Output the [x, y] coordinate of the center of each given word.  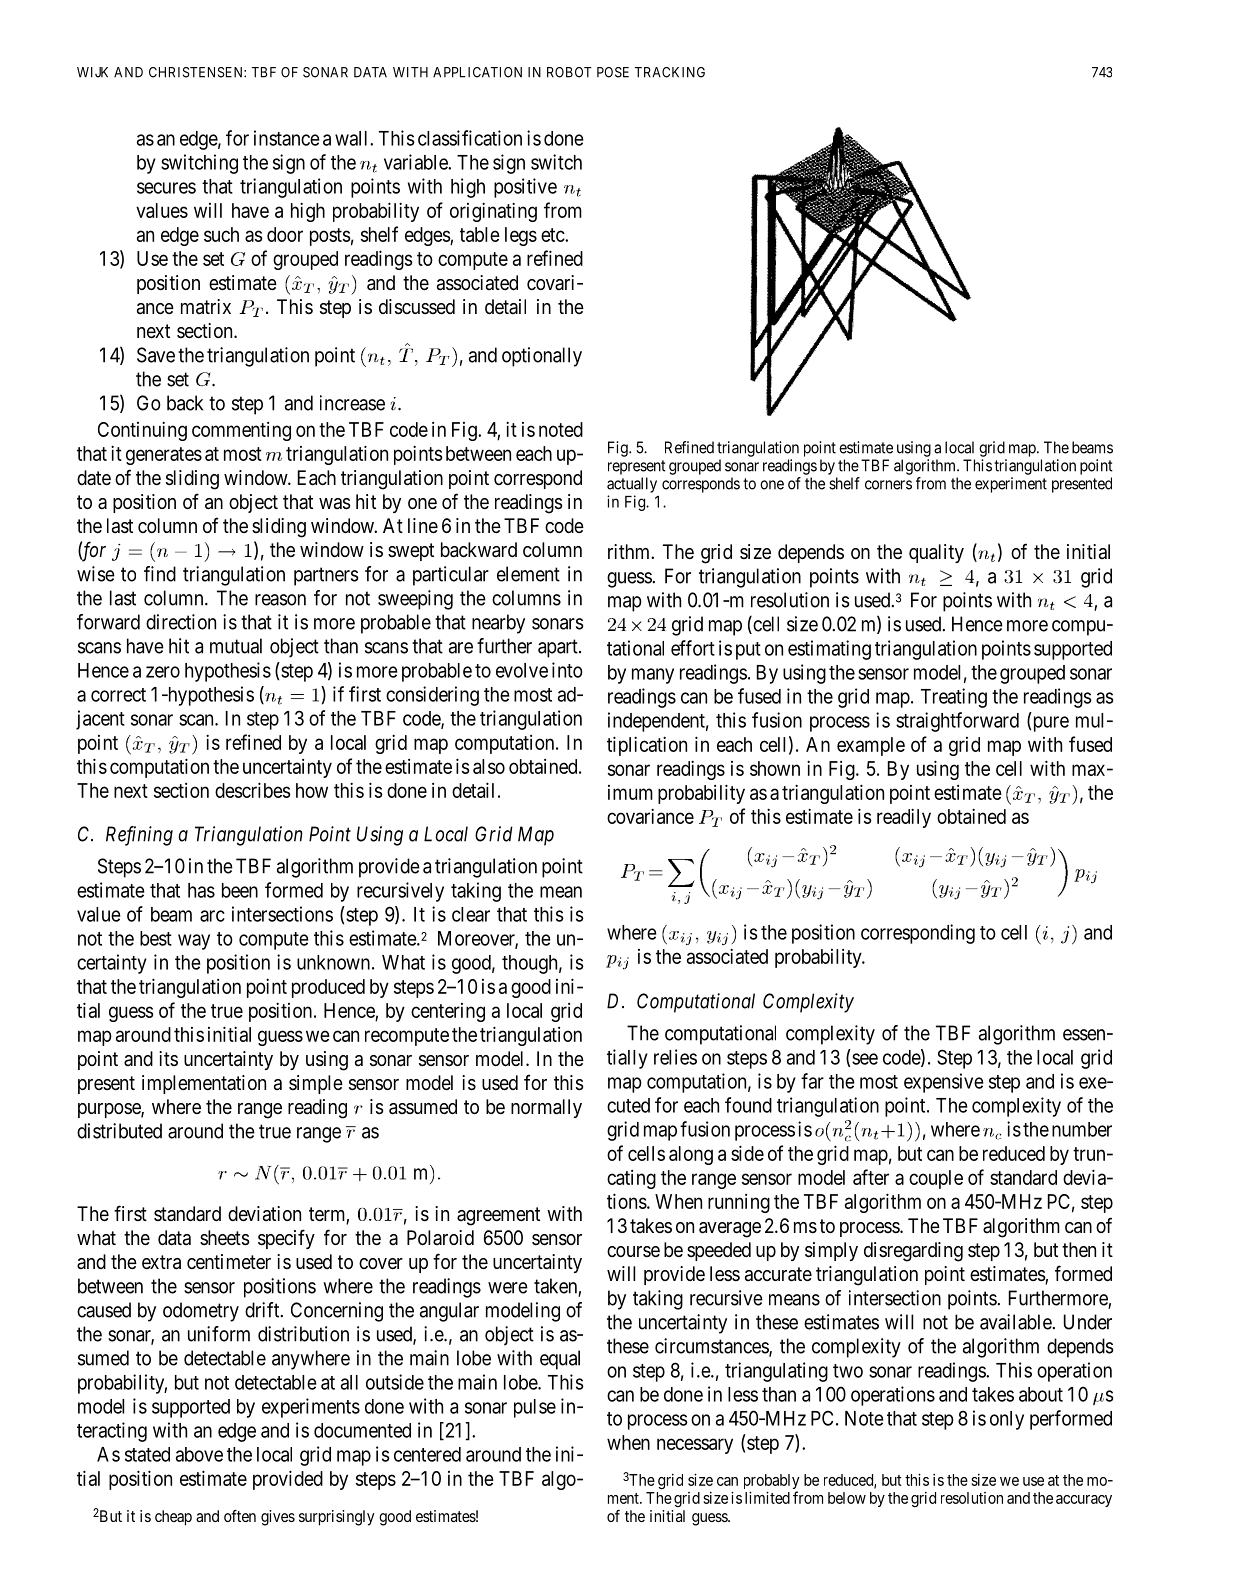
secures [166, 188]
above [199, 1454]
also [489, 766]
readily [904, 818]
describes [253, 790]
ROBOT [569, 72]
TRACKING [670, 72]
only [1007, 1420]
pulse [535, 1408]
